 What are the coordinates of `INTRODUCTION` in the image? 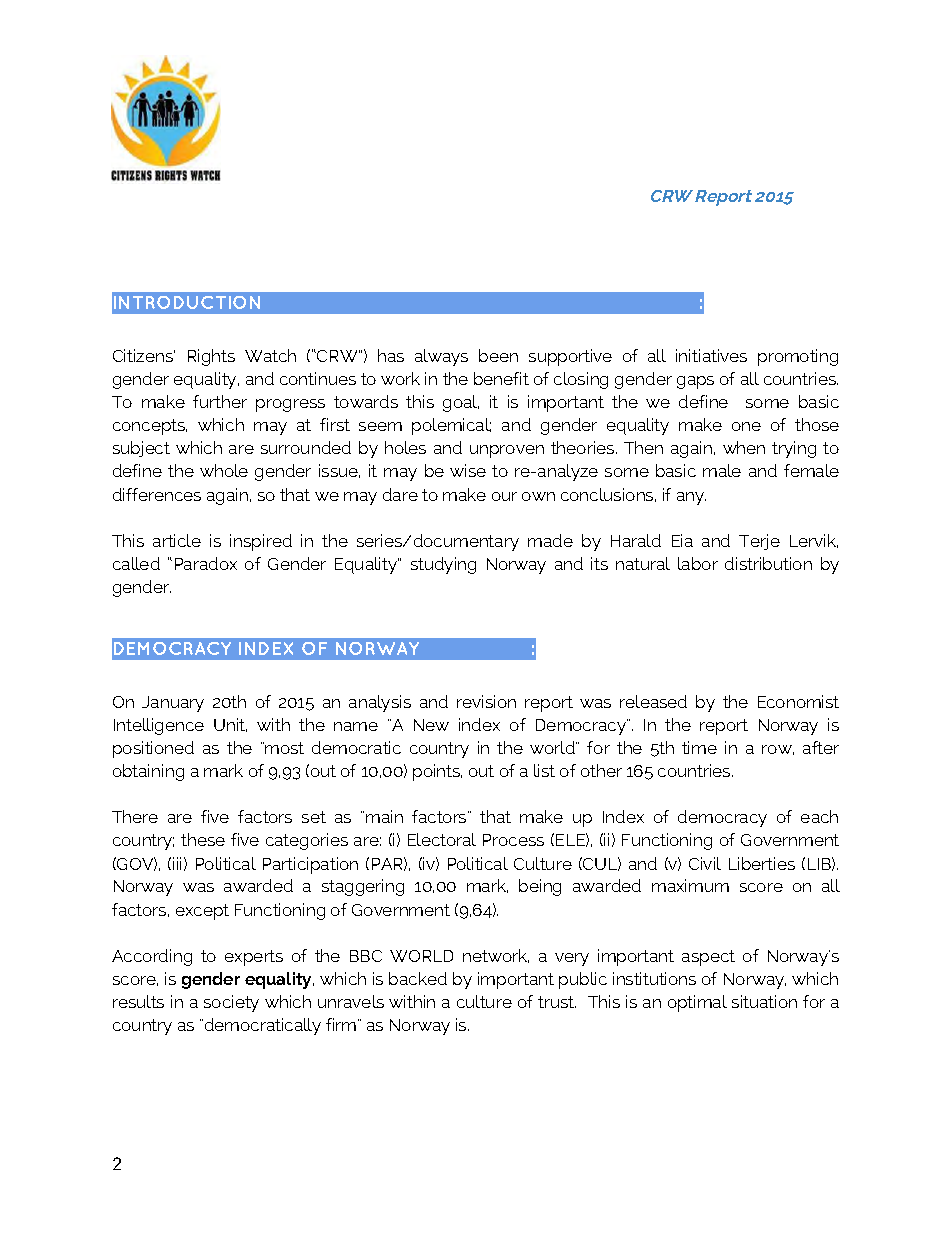 It's located at (187, 302).
